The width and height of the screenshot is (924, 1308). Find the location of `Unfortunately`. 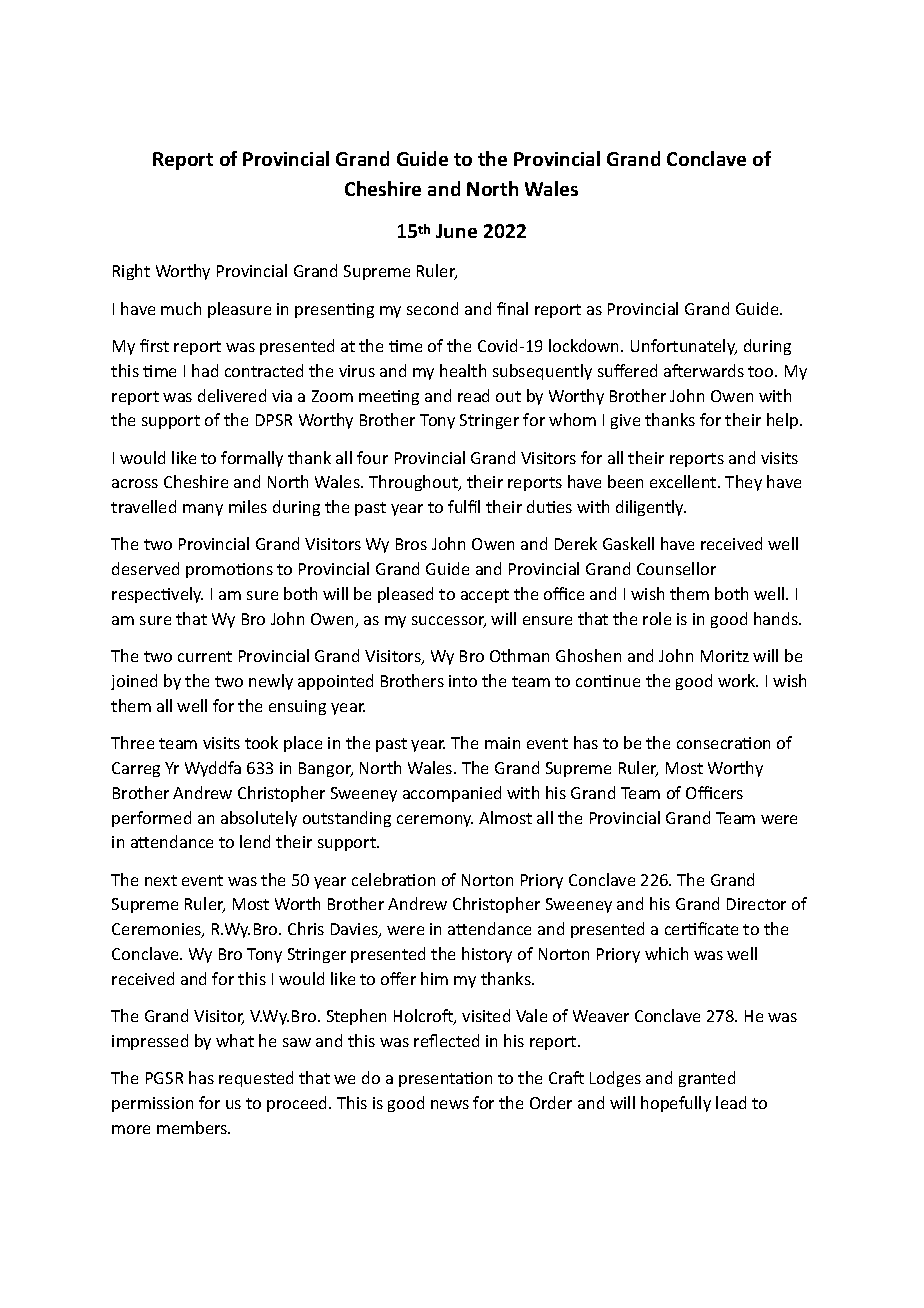

Unfortunately is located at coordinates (684, 347).
